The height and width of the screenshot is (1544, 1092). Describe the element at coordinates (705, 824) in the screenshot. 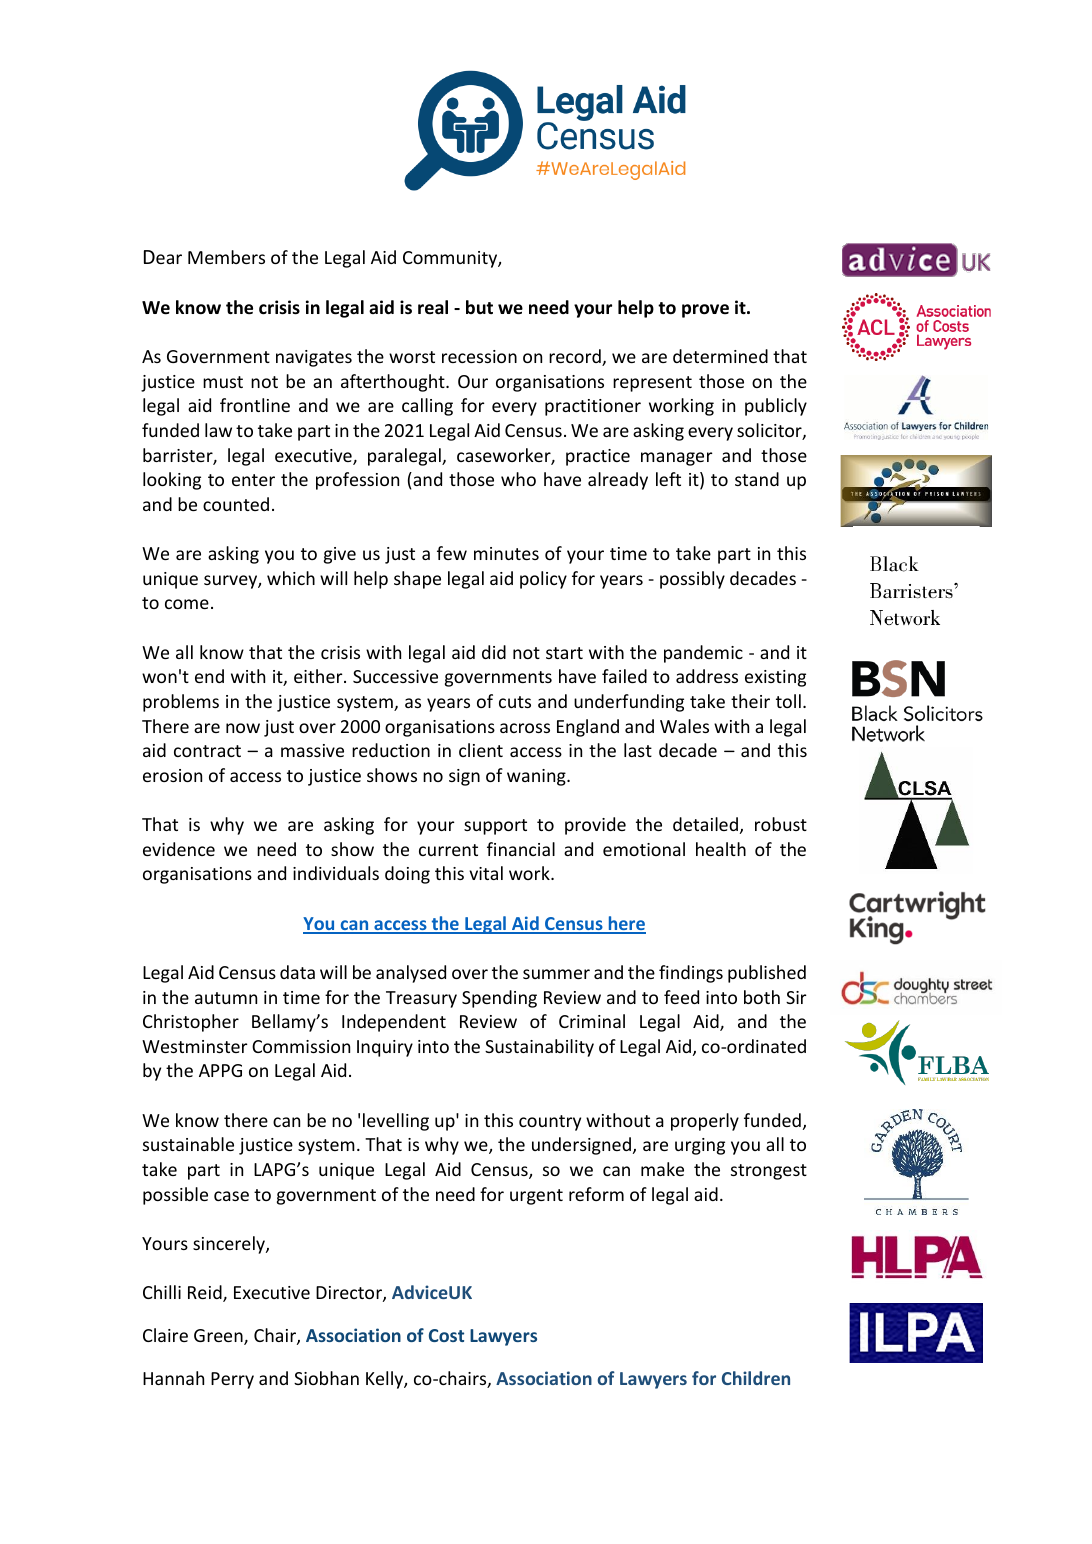

I see `detailed` at that location.
